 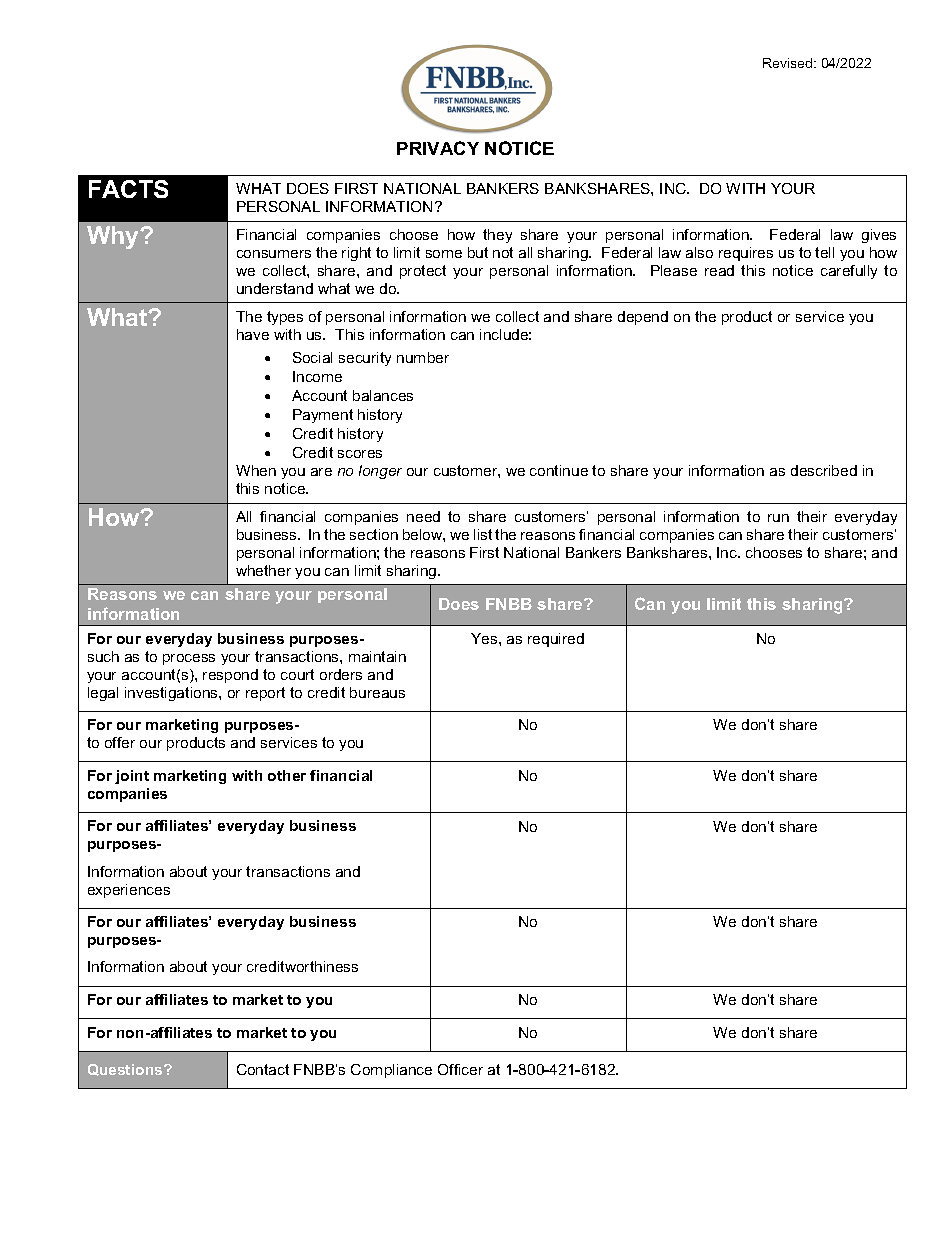 What do you see at coordinates (556, 640) in the screenshot?
I see `required` at bounding box center [556, 640].
